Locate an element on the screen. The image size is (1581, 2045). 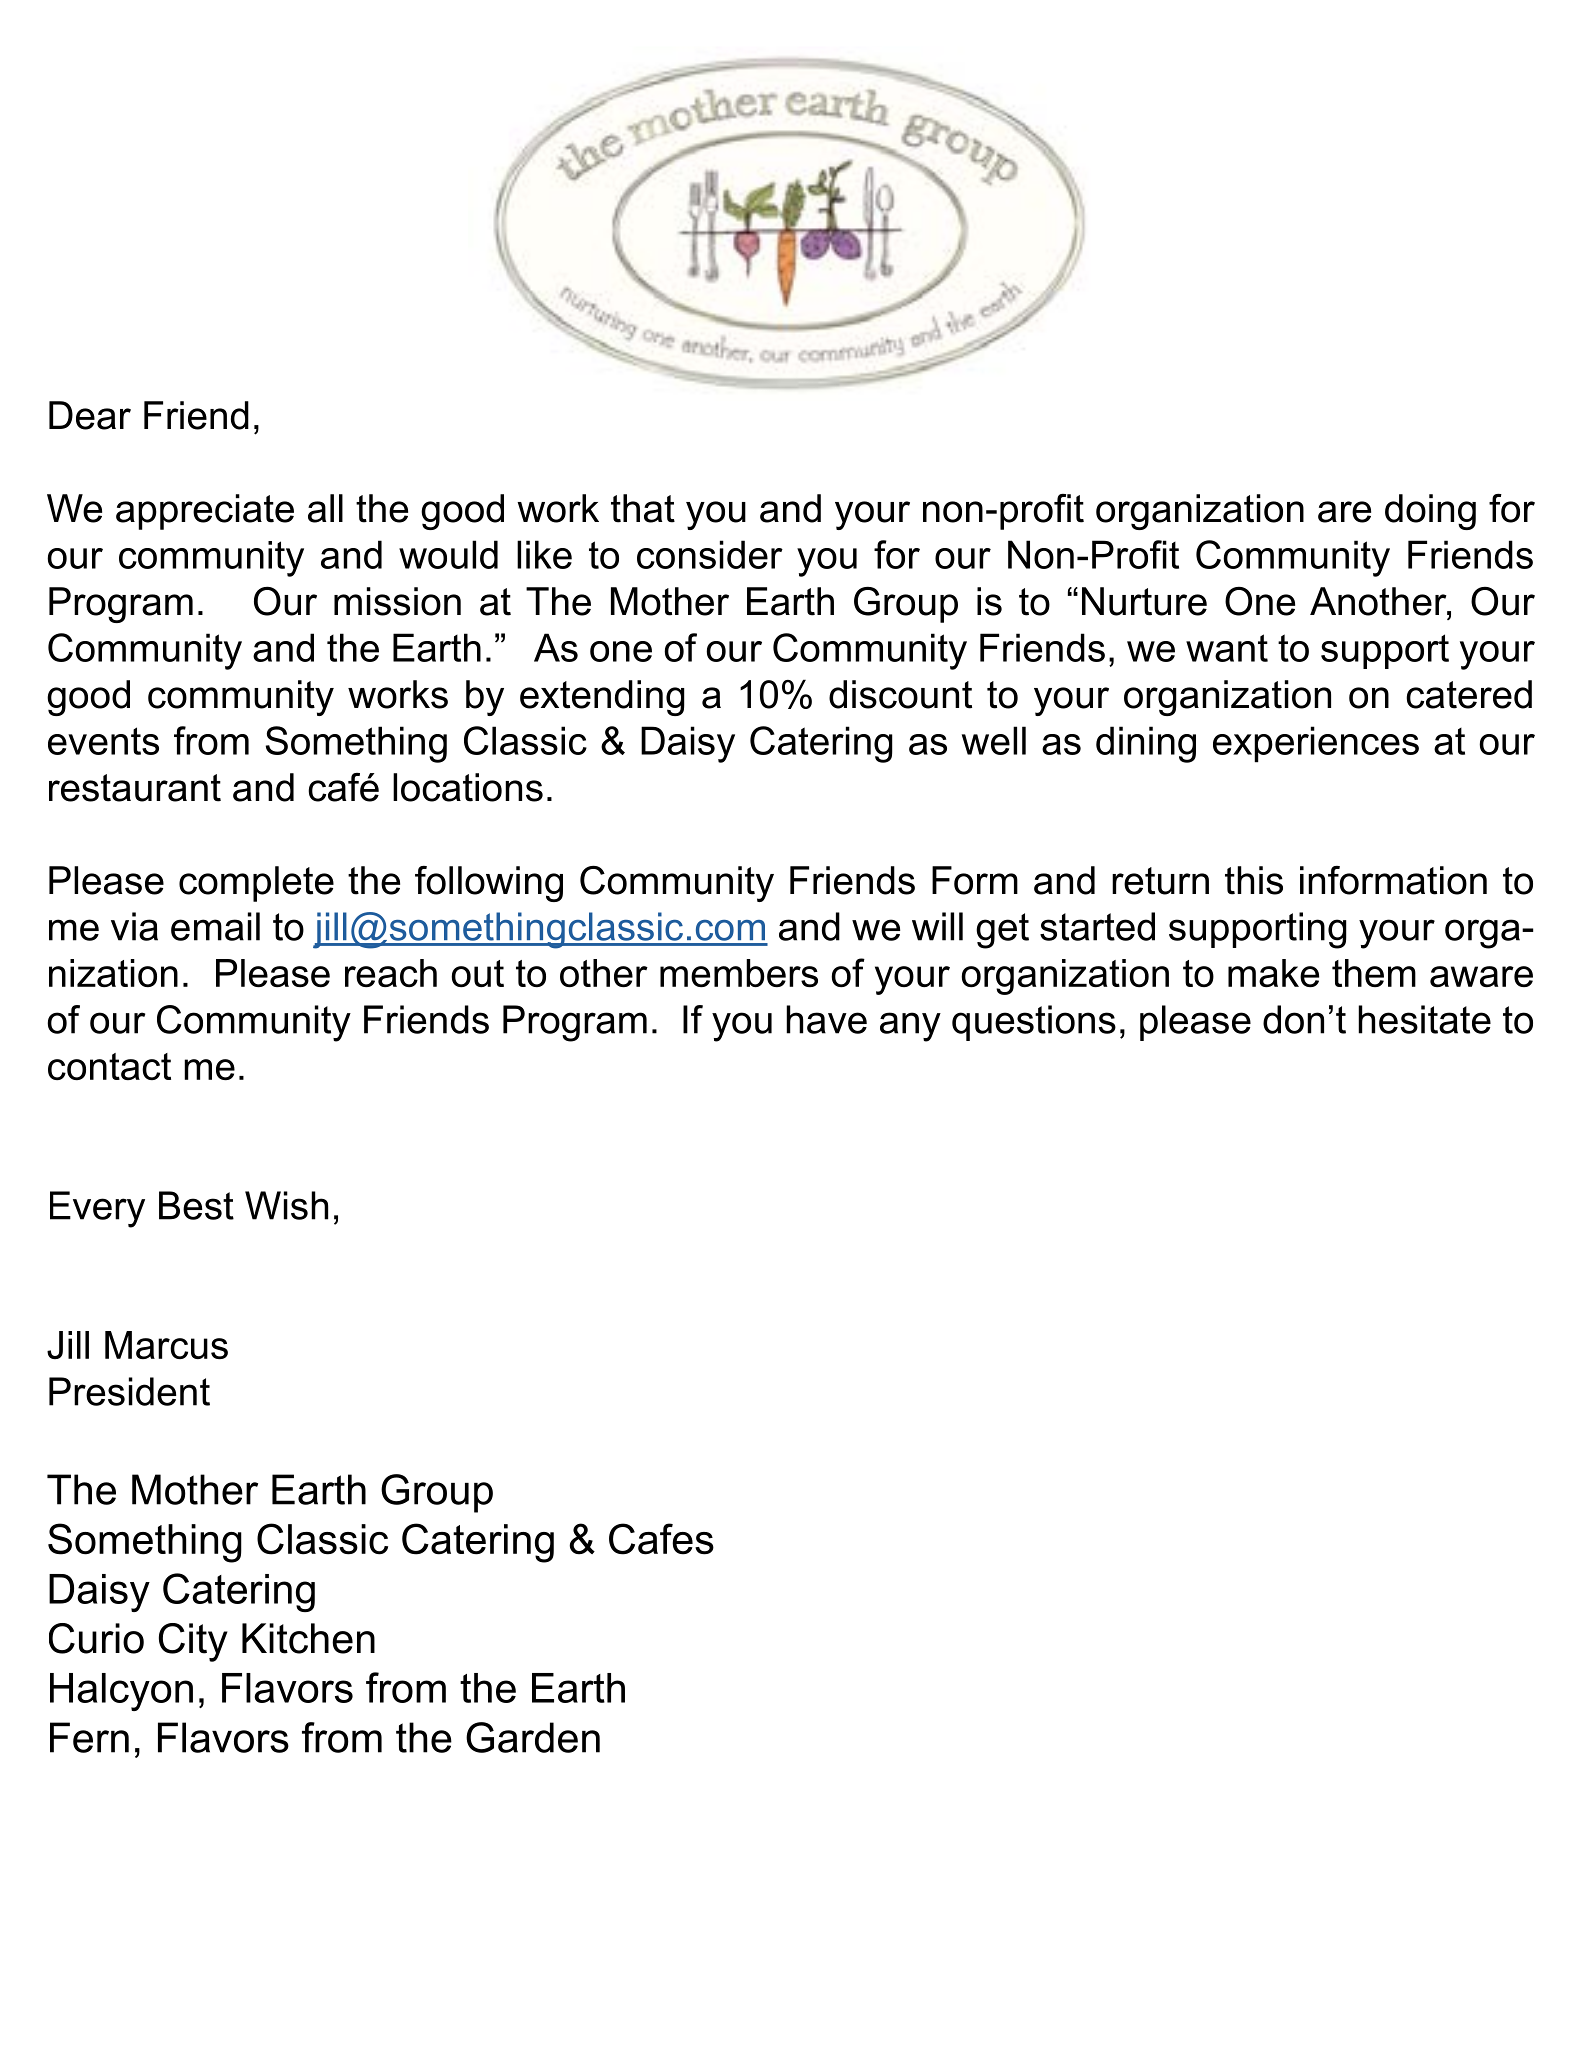
appreciate is located at coordinates (205, 512).
